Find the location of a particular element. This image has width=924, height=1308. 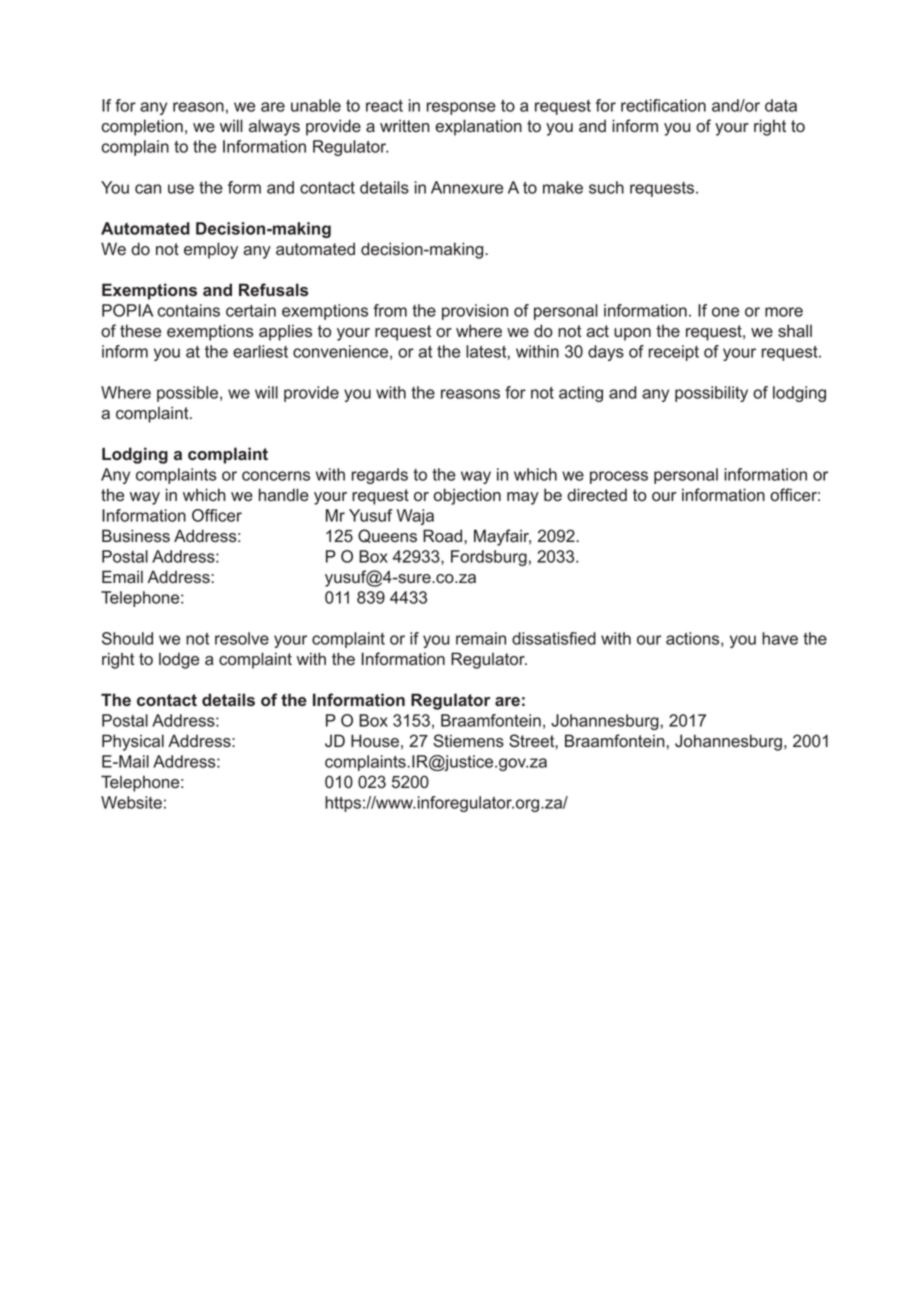

possibility is located at coordinates (711, 394).
